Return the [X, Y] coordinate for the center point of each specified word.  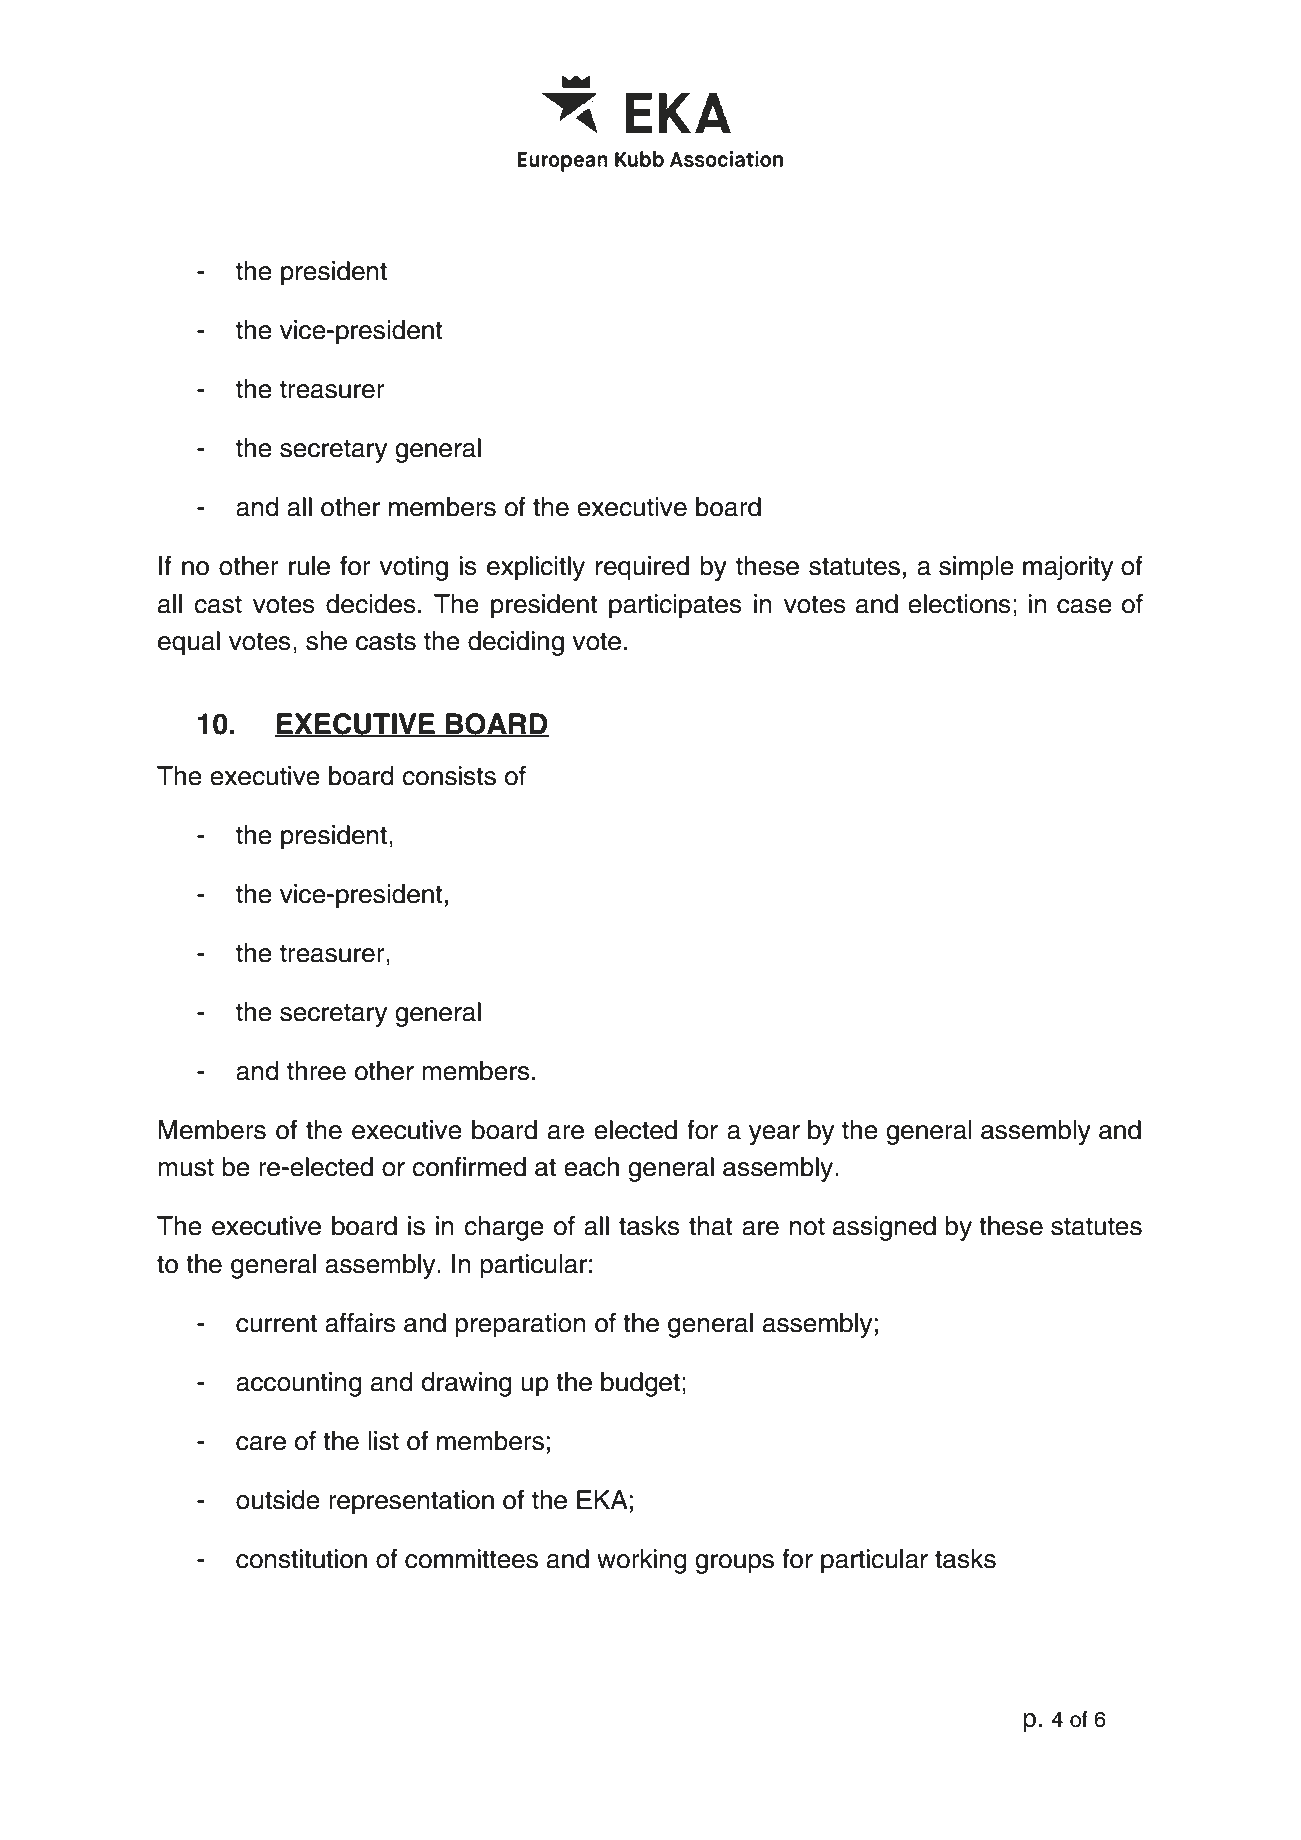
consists [449, 776]
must [186, 1167]
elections [959, 604]
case [1084, 606]
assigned [884, 1228]
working [642, 1561]
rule [309, 566]
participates [675, 606]
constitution [301, 1559]
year [774, 1135]
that [711, 1226]
